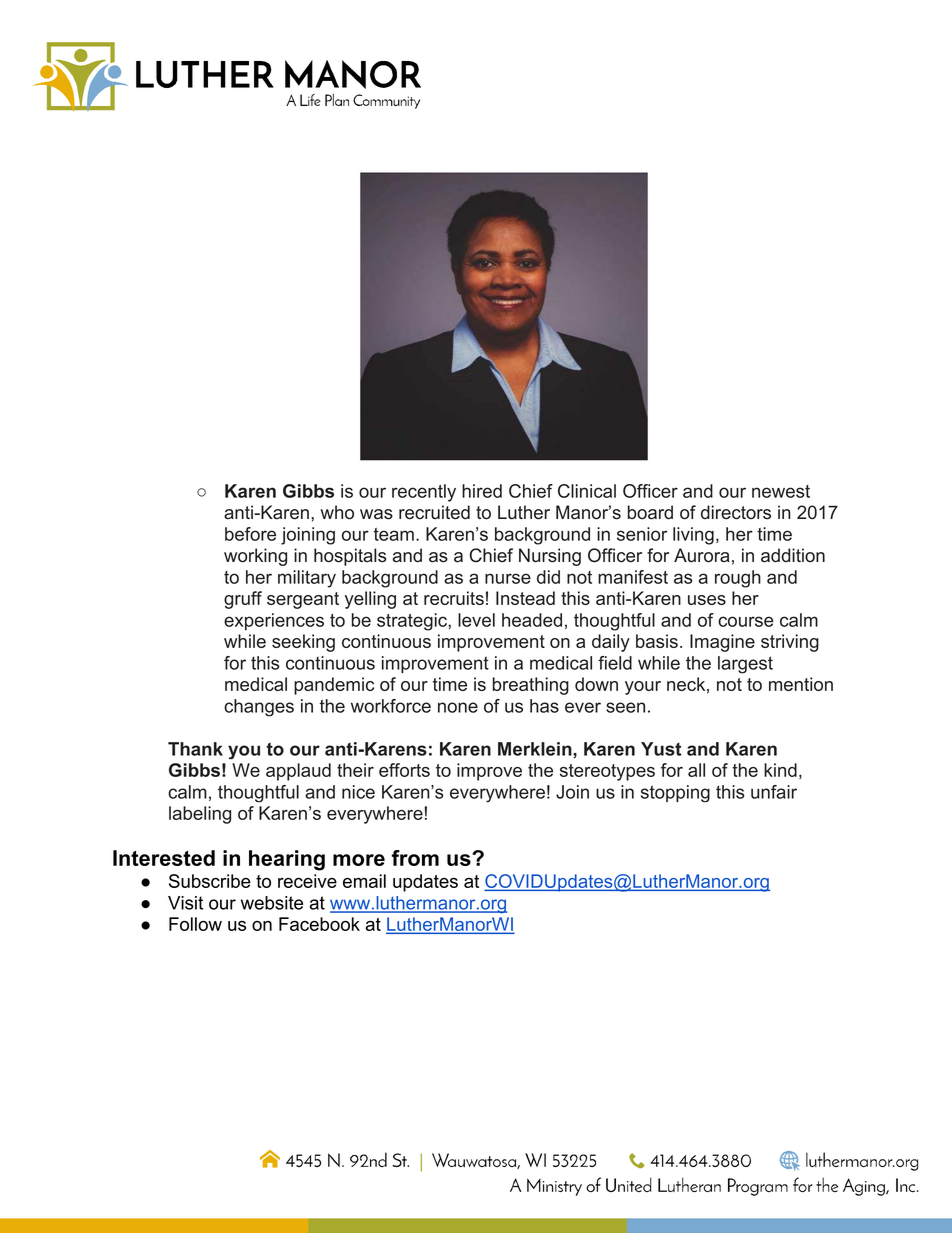  Describe the element at coordinates (364, 881) in the screenshot. I see `email` at that location.
